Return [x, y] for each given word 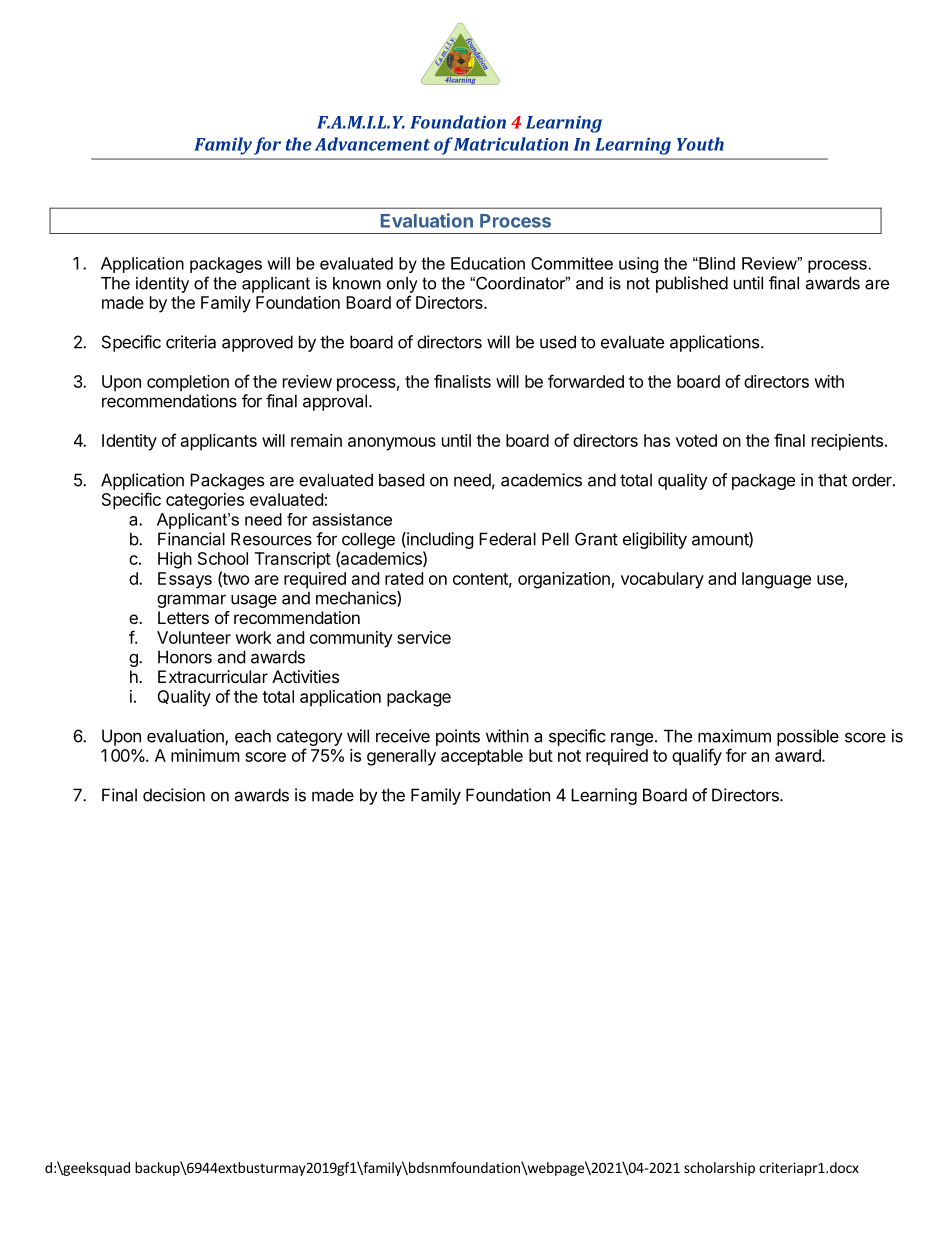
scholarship [719, 1169]
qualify [697, 757]
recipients [847, 442]
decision [174, 795]
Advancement [372, 144]
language [776, 580]
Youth [700, 144]
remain [316, 440]
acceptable [482, 757]
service [424, 637]
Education [488, 263]
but [541, 755]
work [253, 637]
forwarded [586, 381]
